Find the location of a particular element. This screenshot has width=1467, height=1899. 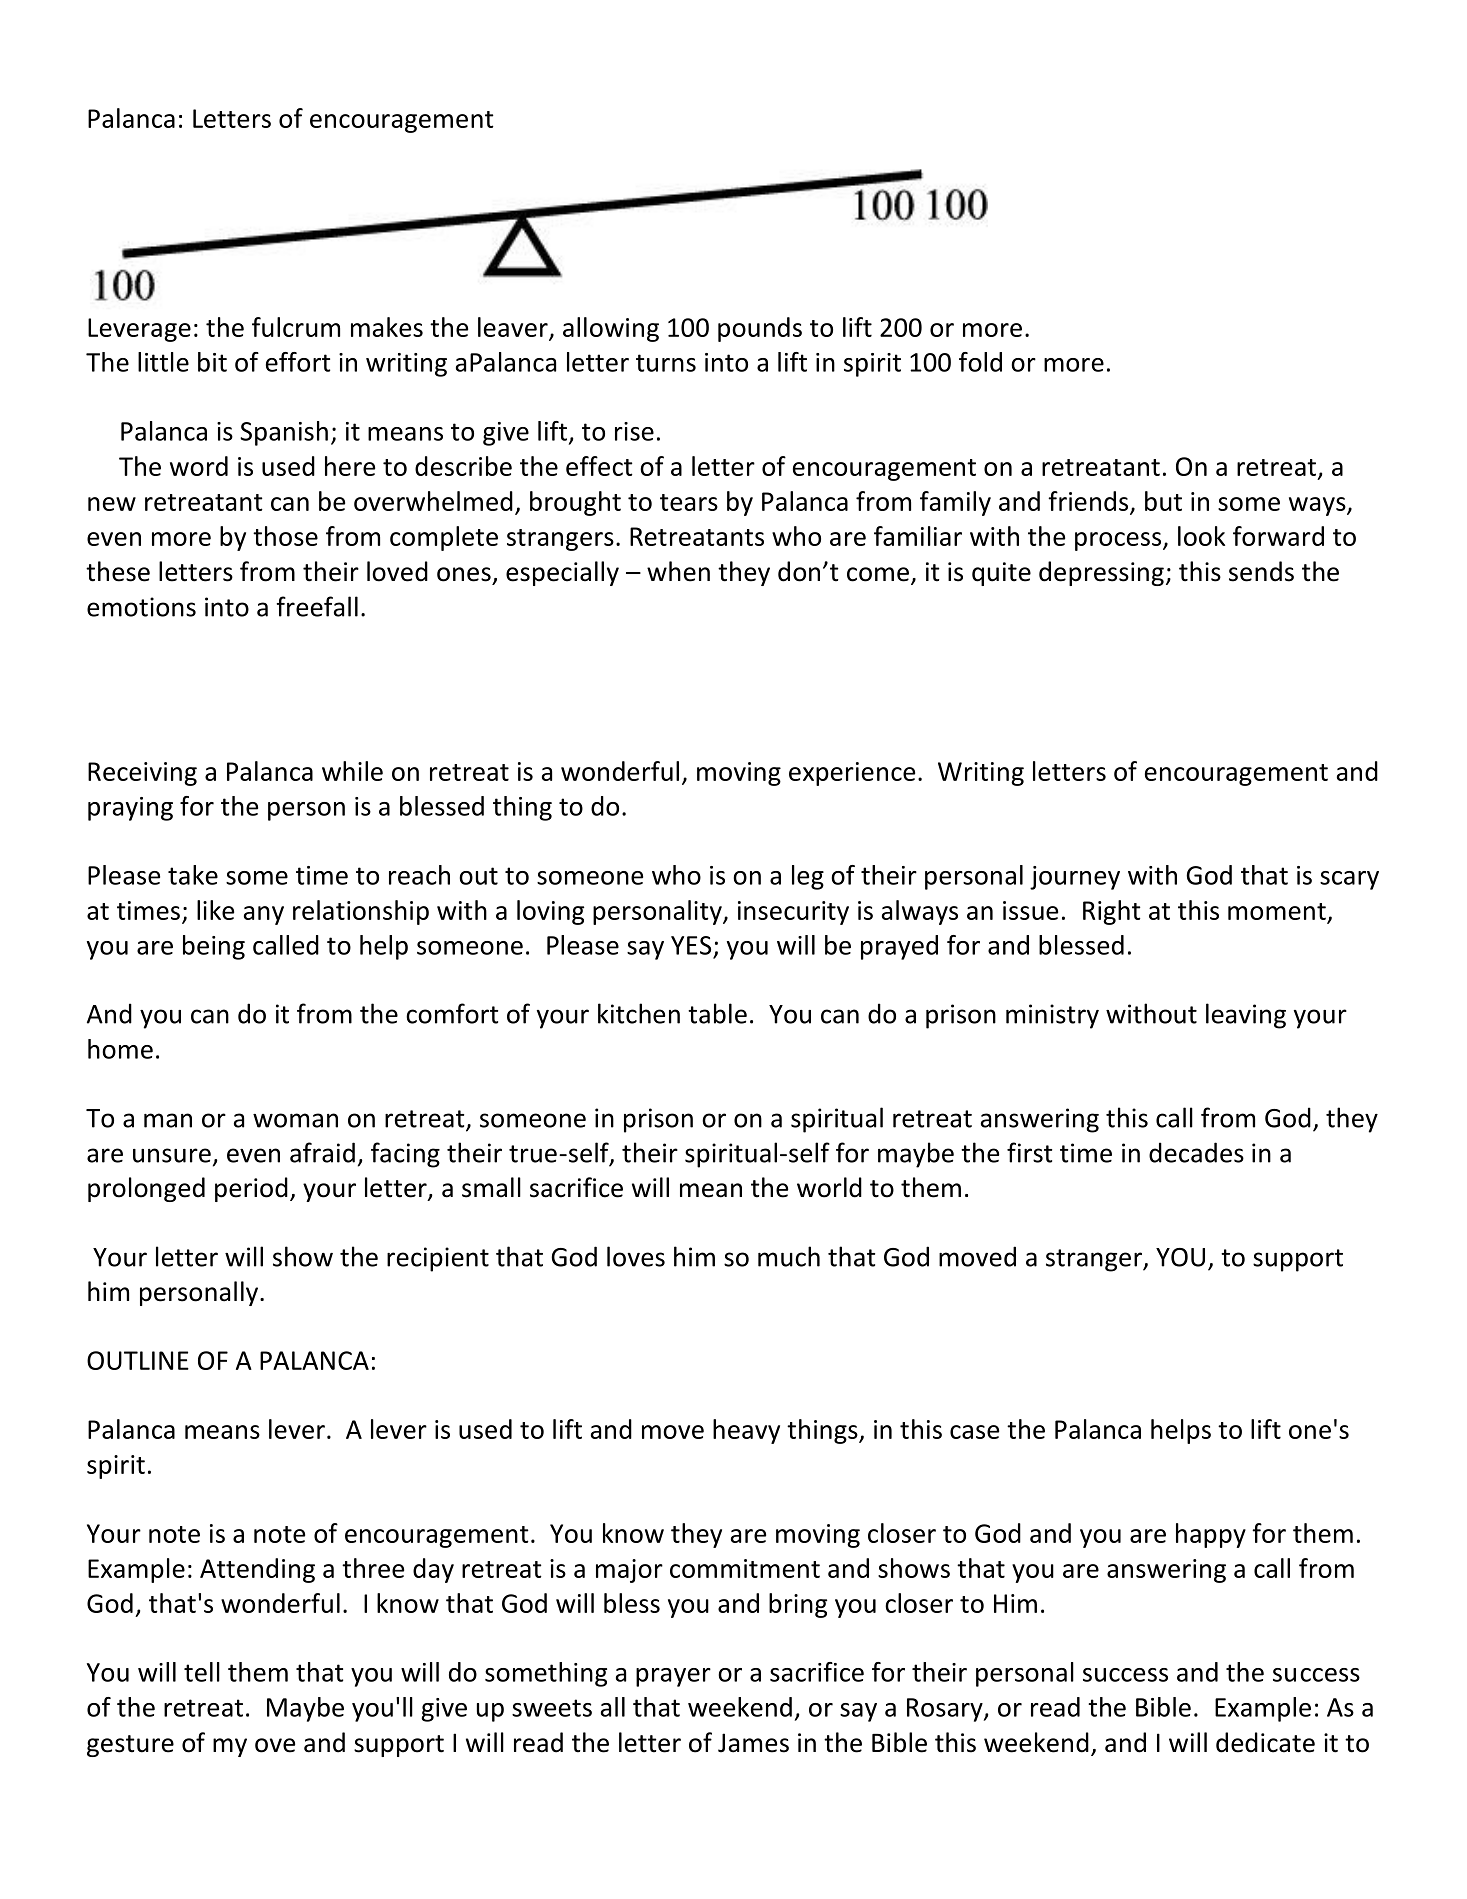

dedicate is located at coordinates (1265, 1742).
